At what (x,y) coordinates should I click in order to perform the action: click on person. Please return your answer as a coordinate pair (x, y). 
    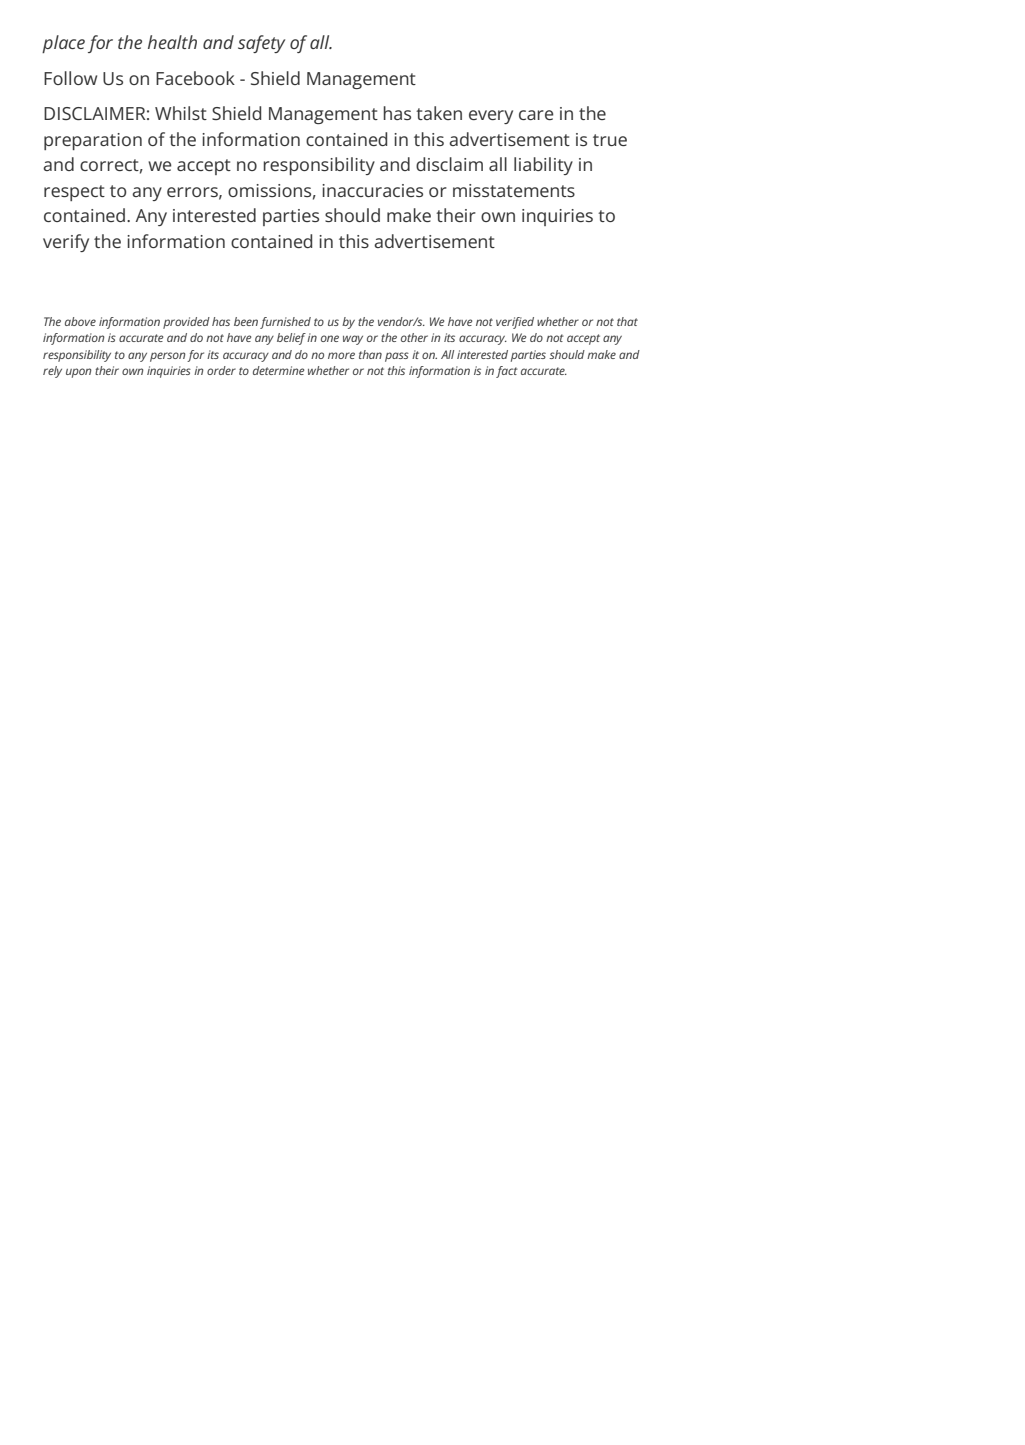
    Looking at the image, I should click on (168, 357).
